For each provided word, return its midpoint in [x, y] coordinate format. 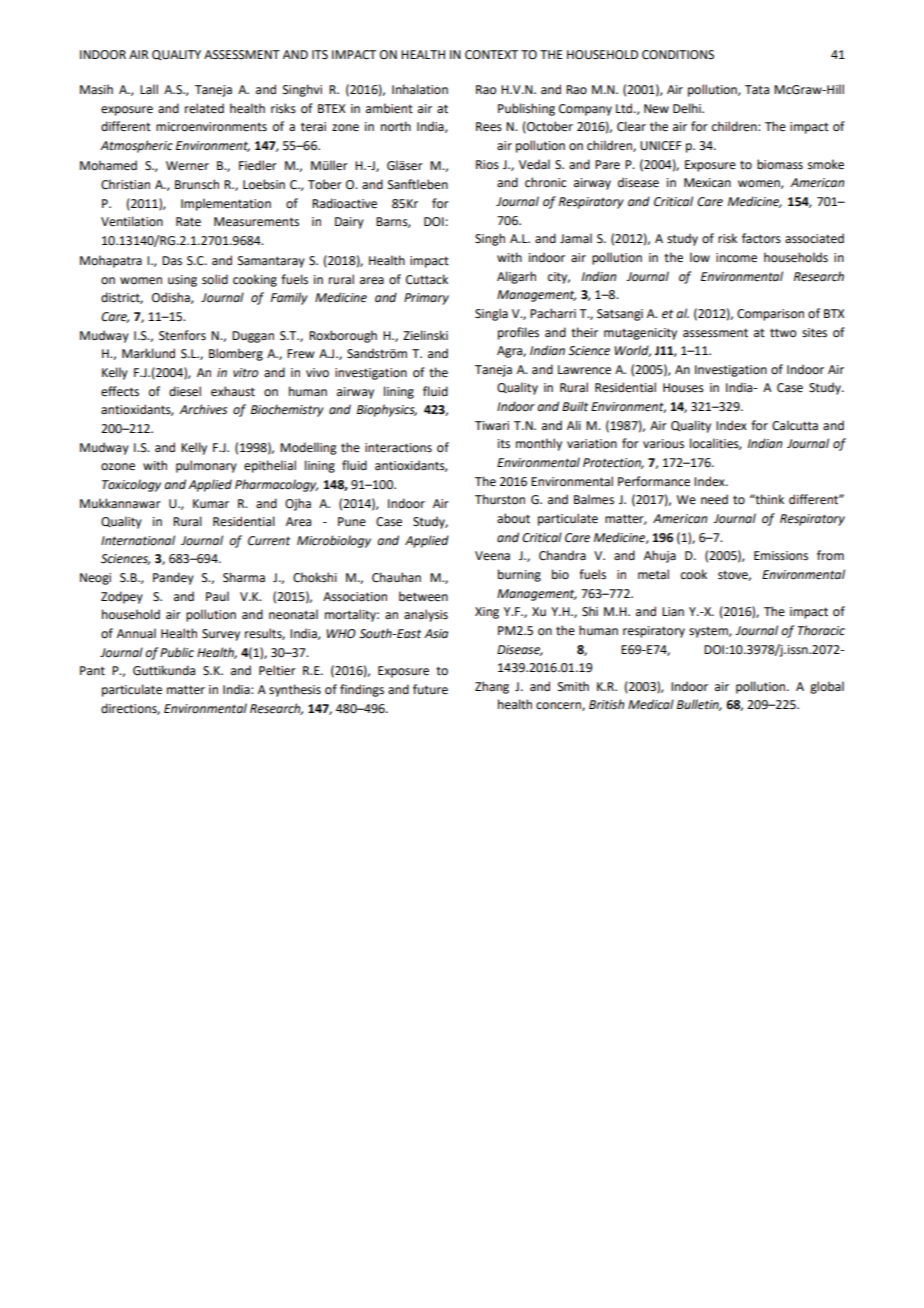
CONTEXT [491, 55]
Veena [492, 556]
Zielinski [425, 335]
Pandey [173, 578]
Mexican [707, 183]
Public [177, 652]
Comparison [770, 315]
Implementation [226, 204]
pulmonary [206, 466]
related [204, 108]
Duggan [253, 337]
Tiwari [492, 426]
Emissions [781, 556]
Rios [487, 165]
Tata [757, 90]
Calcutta [795, 425]
